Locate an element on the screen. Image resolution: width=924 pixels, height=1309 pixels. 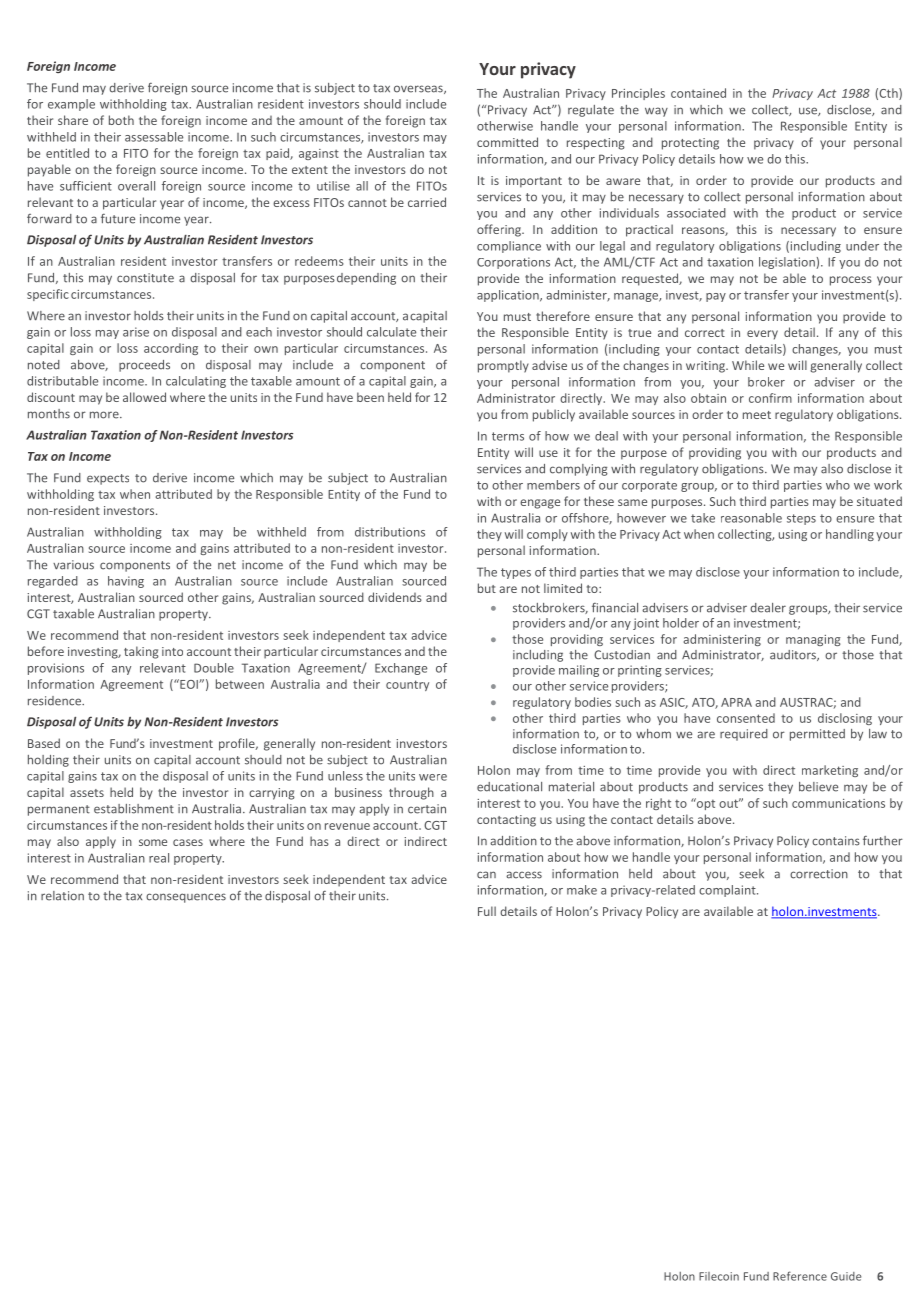
protecting is located at coordinates (690, 144).
